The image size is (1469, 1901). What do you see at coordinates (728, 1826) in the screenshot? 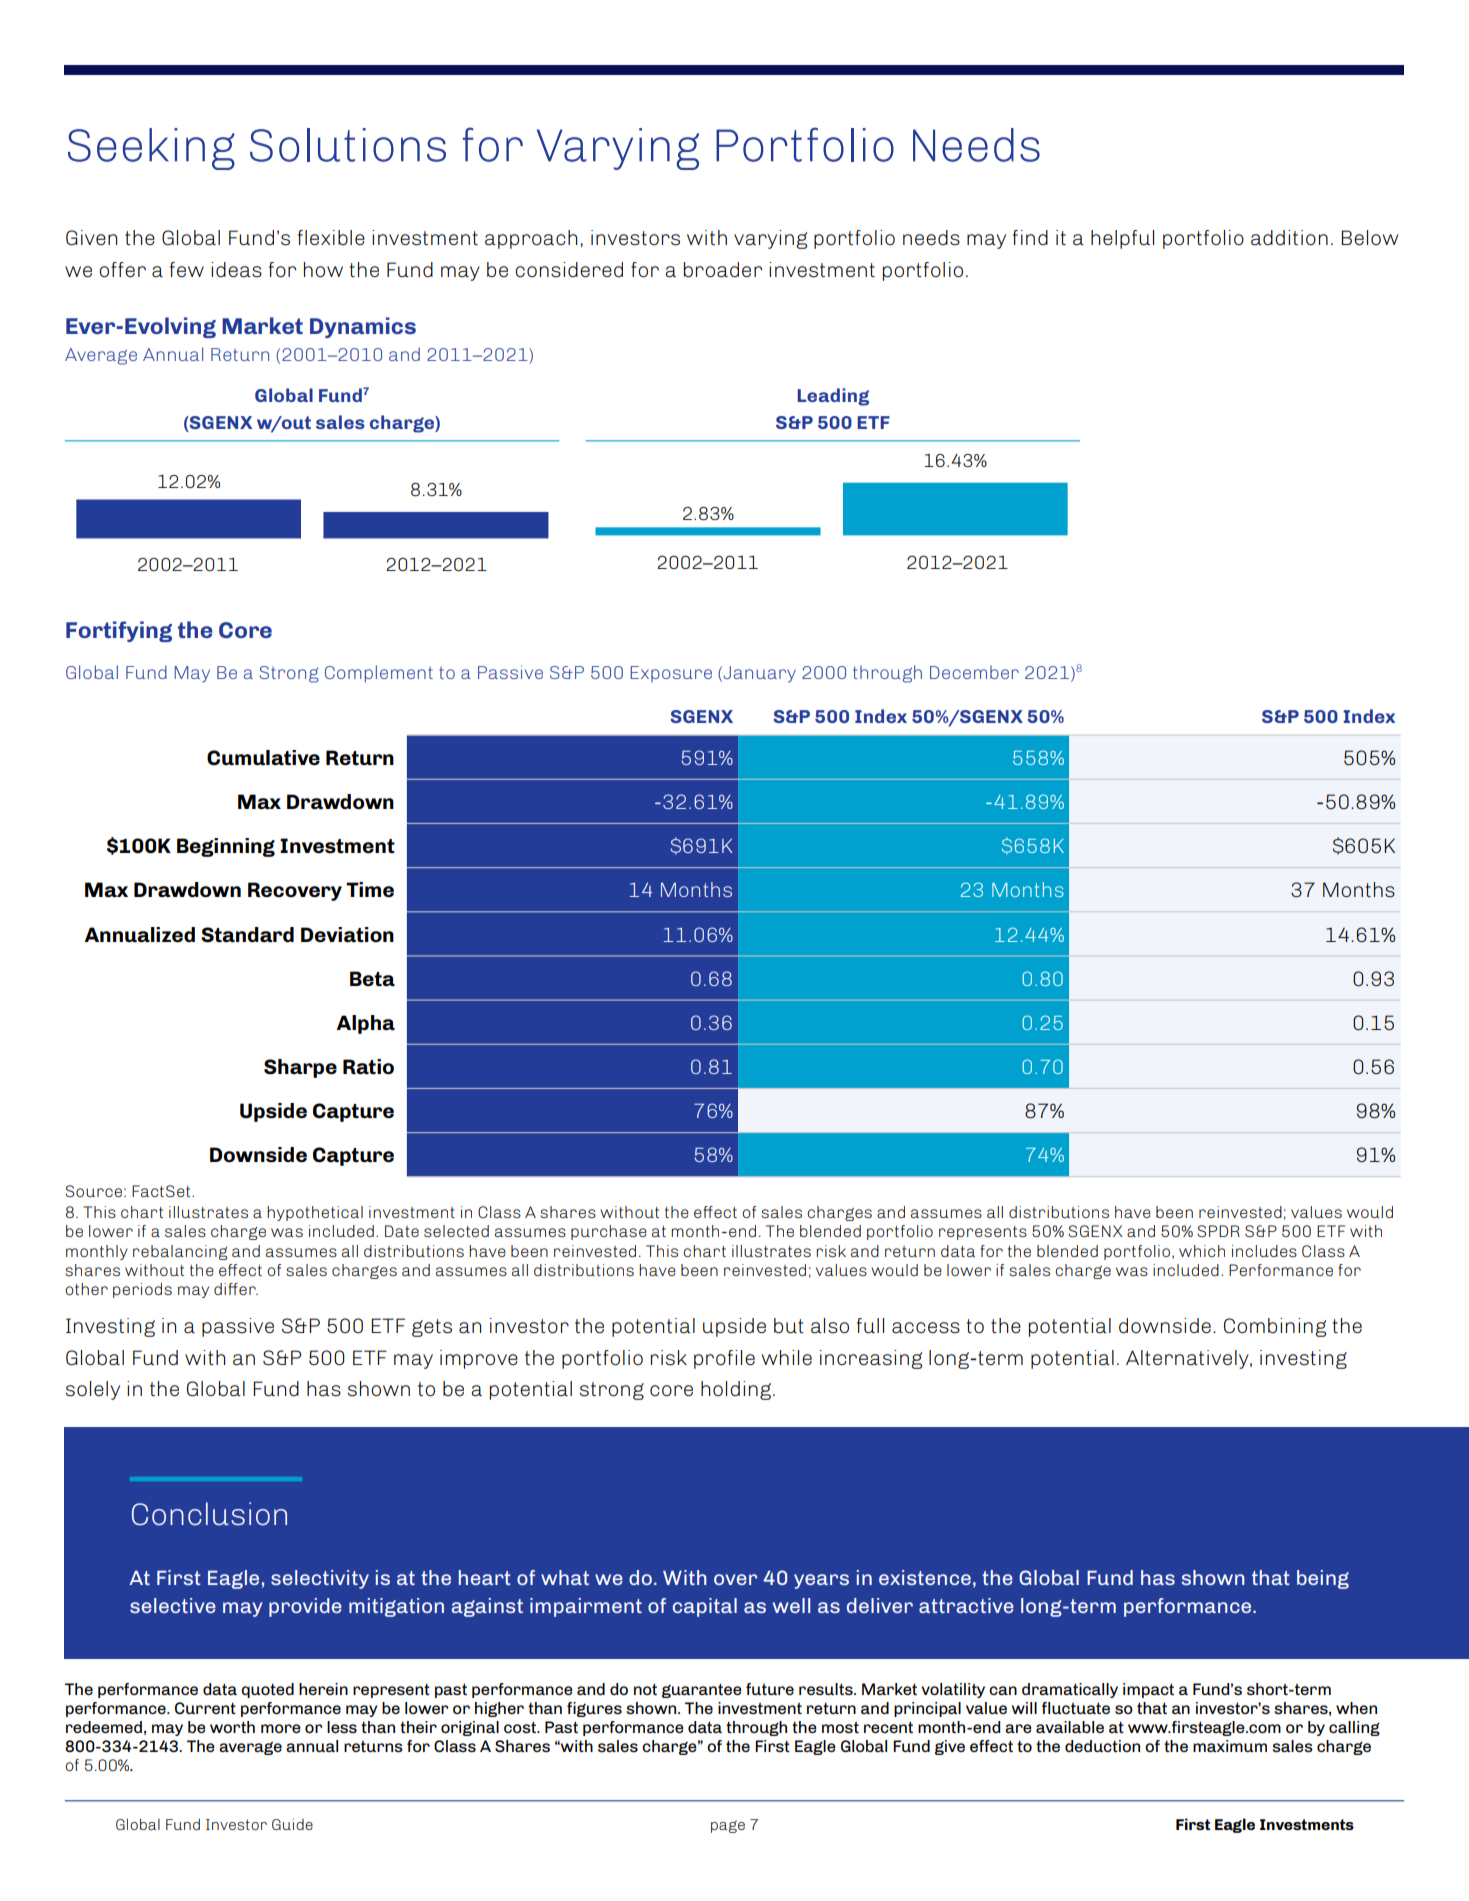
I see `page` at bounding box center [728, 1826].
